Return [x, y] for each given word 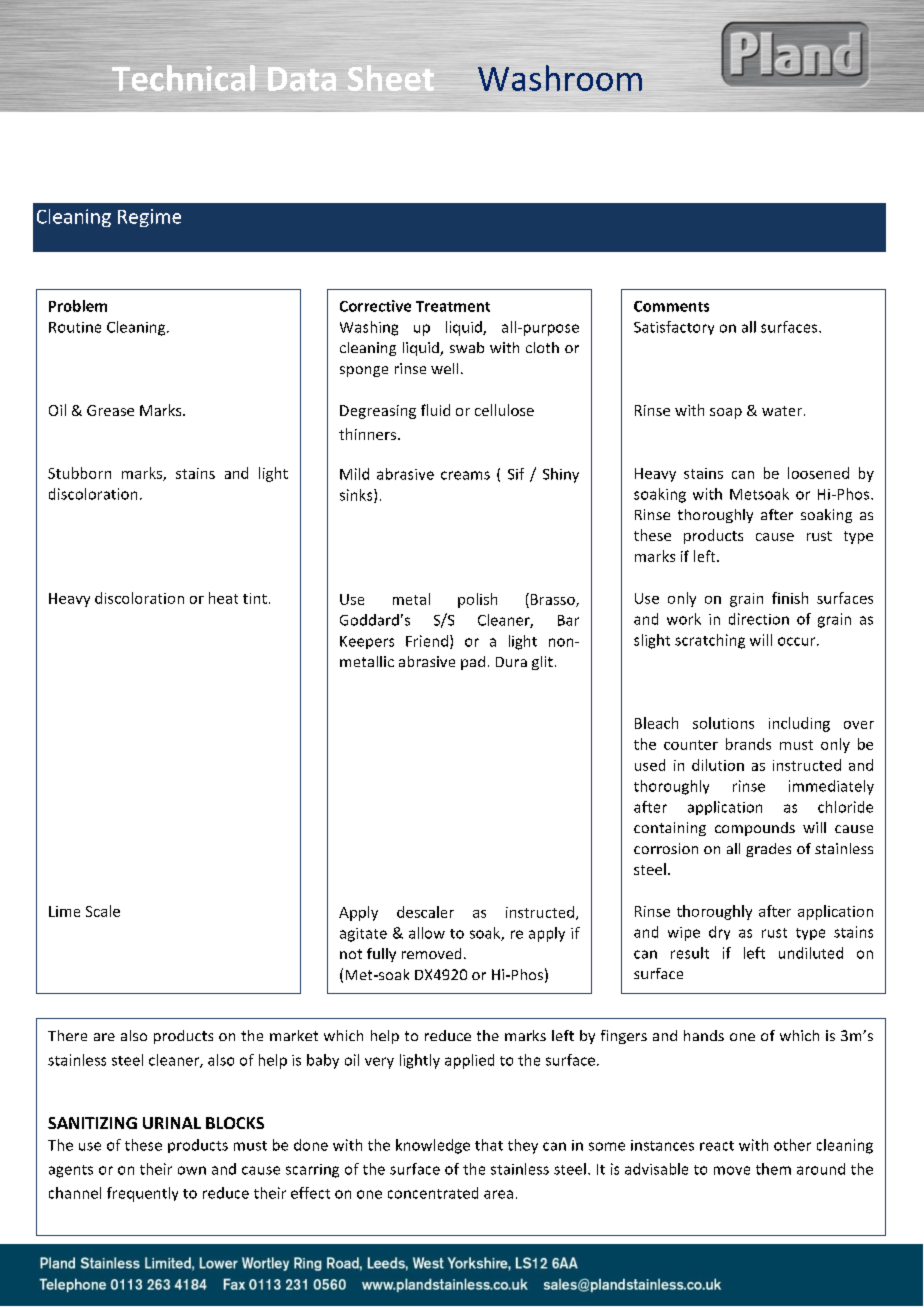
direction [759, 619]
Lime [64, 911]
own [192, 1170]
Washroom [560, 78]
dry [719, 933]
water [782, 411]
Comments [671, 306]
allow [427, 933]
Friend [427, 641]
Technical [183, 78]
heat [223, 598]
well [444, 368]
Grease [110, 410]
